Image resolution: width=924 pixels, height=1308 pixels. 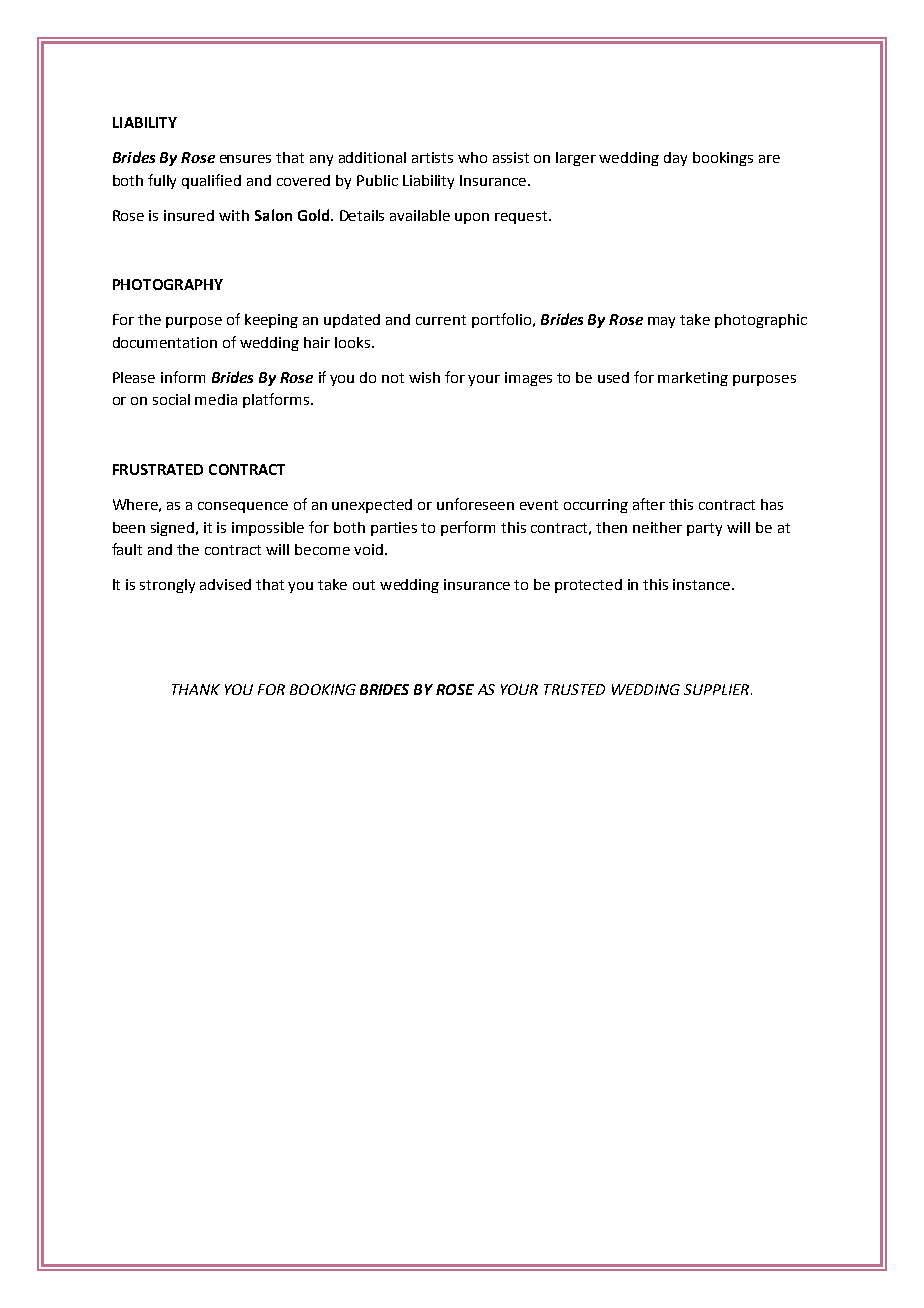 I want to click on party, so click(x=704, y=529).
